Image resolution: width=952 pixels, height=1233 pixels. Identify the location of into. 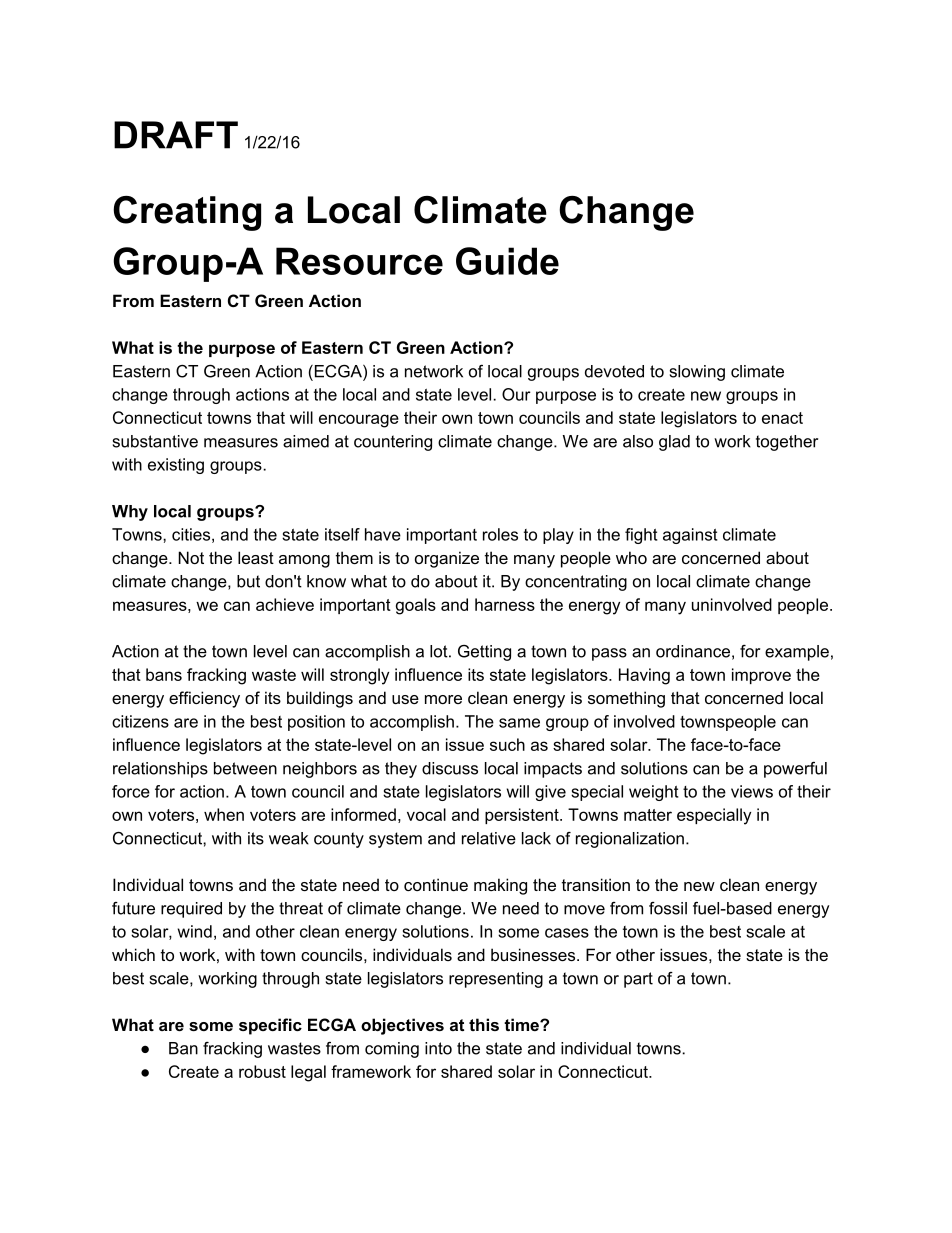
(438, 1048).
